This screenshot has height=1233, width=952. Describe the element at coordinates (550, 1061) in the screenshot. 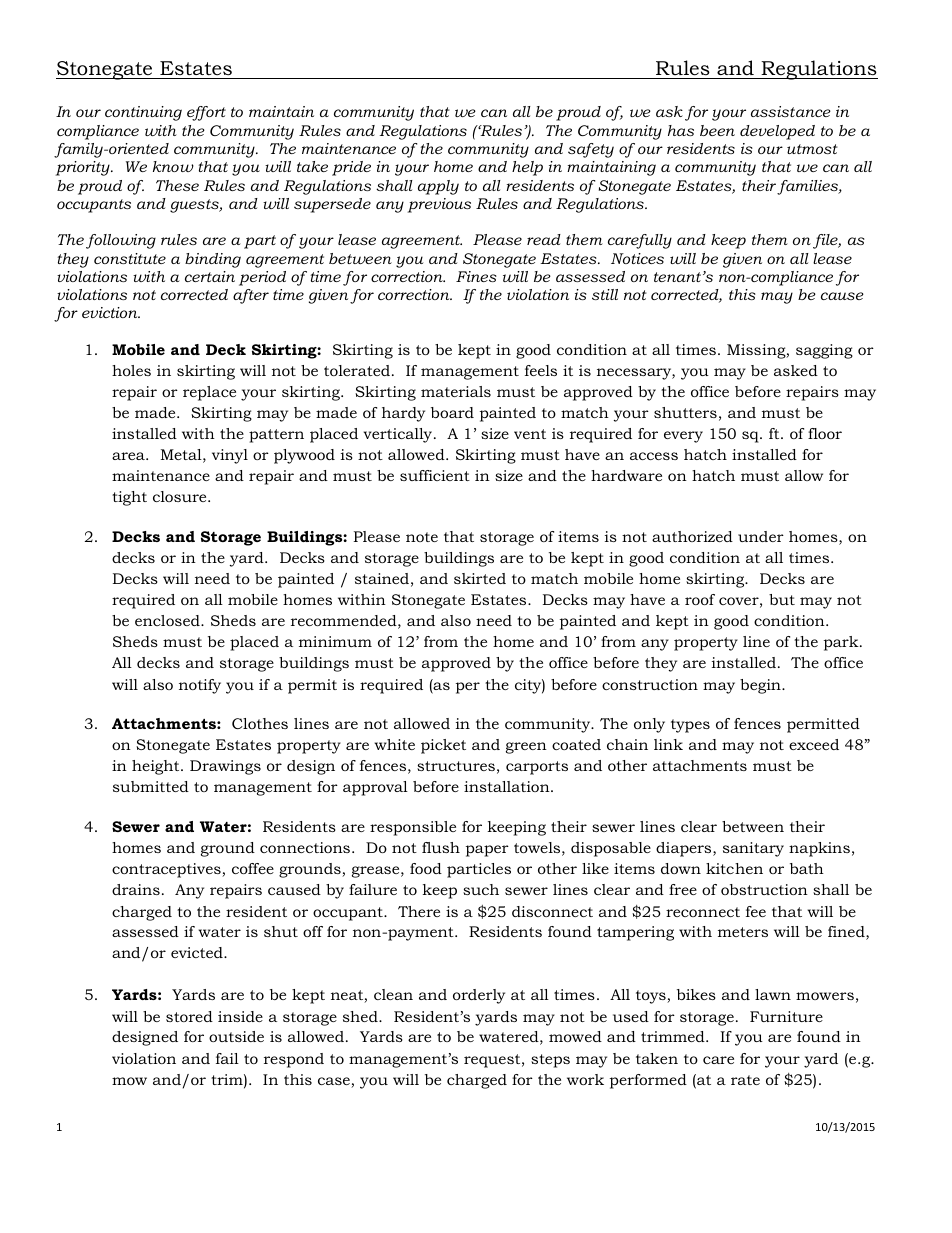

I see `steps` at that location.
